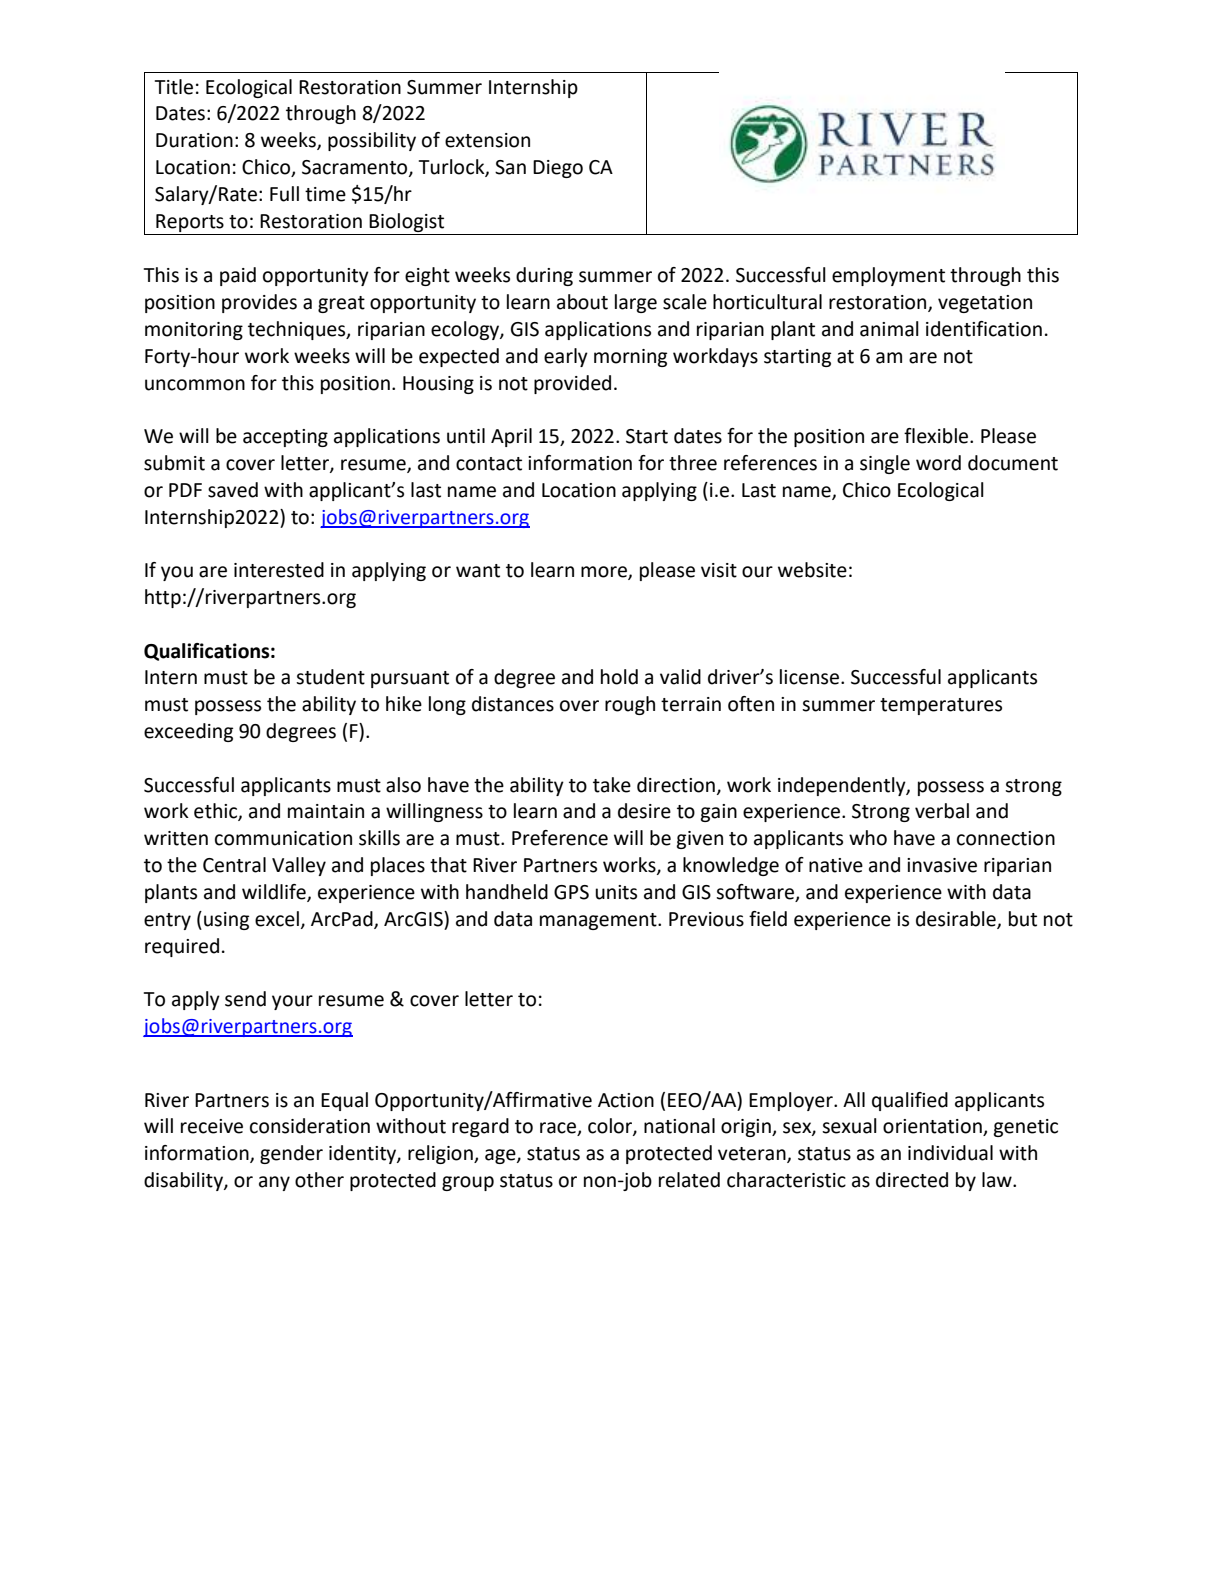  What do you see at coordinates (619, 677) in the screenshot?
I see `hold` at bounding box center [619, 677].
